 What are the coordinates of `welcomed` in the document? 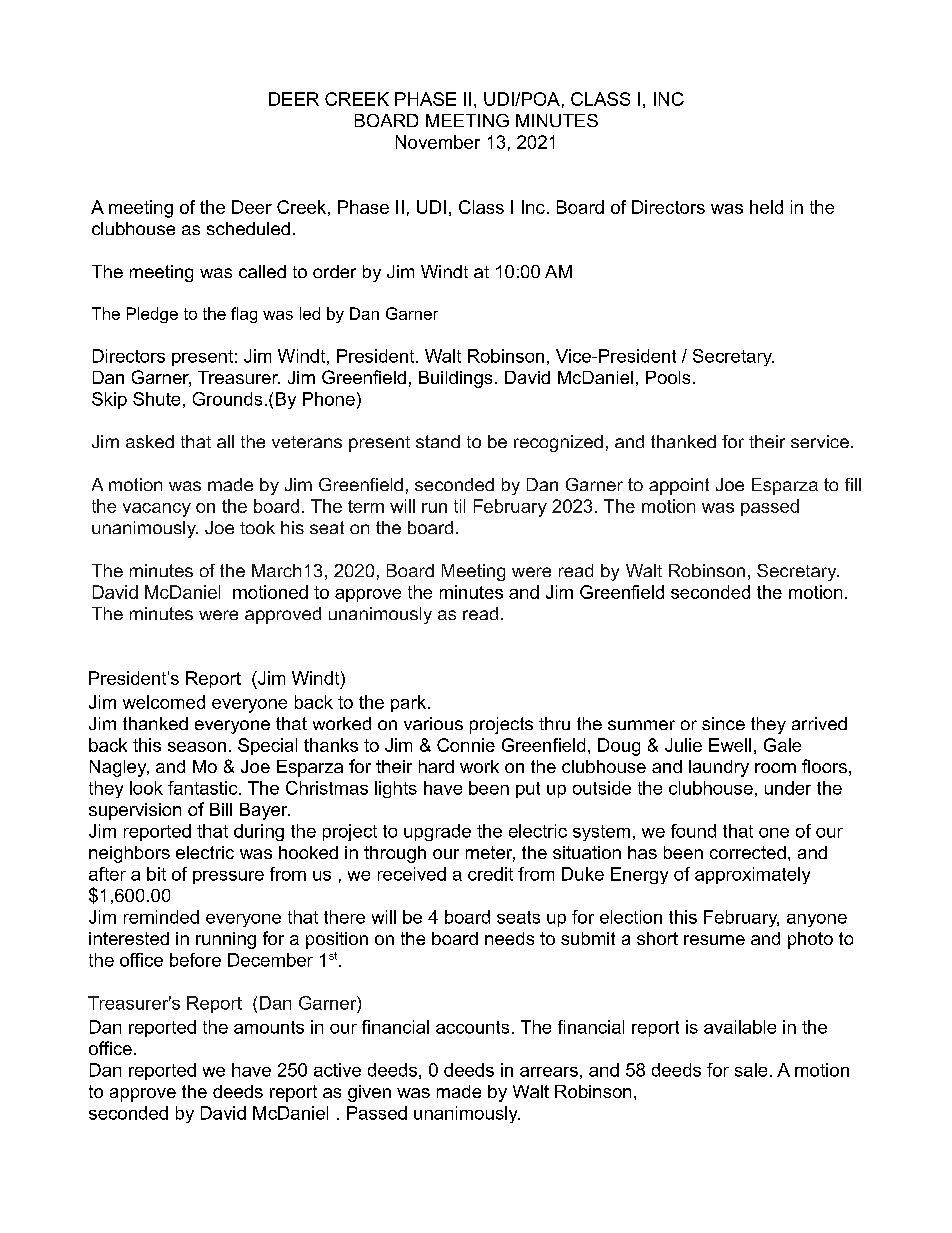 It's located at (164, 702).
